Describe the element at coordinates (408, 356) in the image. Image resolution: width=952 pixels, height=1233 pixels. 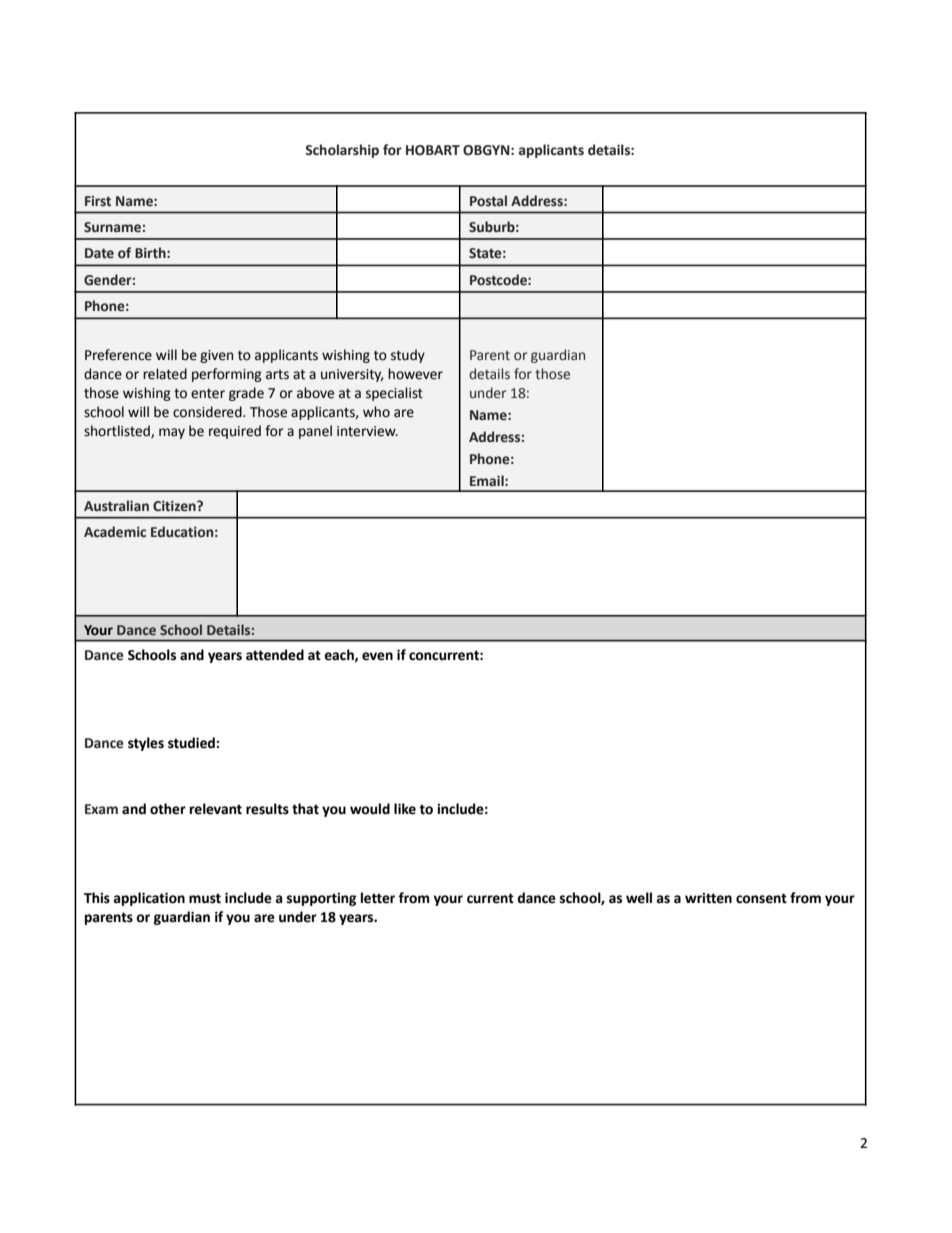
I see `study` at that location.
